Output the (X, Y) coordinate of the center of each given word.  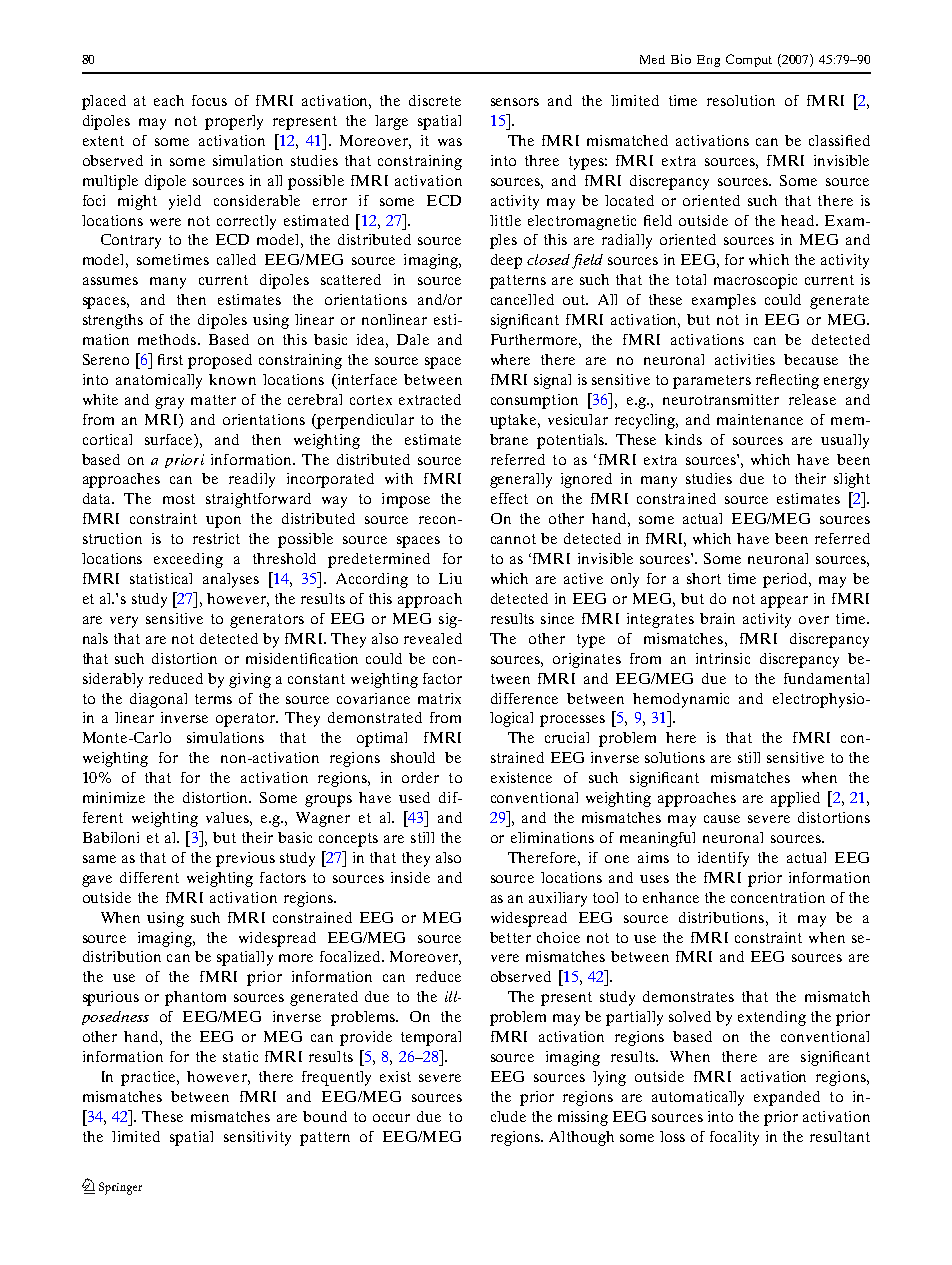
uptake (514, 421)
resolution (741, 100)
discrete (435, 100)
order (420, 777)
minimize (114, 797)
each (169, 100)
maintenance (760, 419)
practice (150, 1078)
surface (170, 439)
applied (795, 799)
